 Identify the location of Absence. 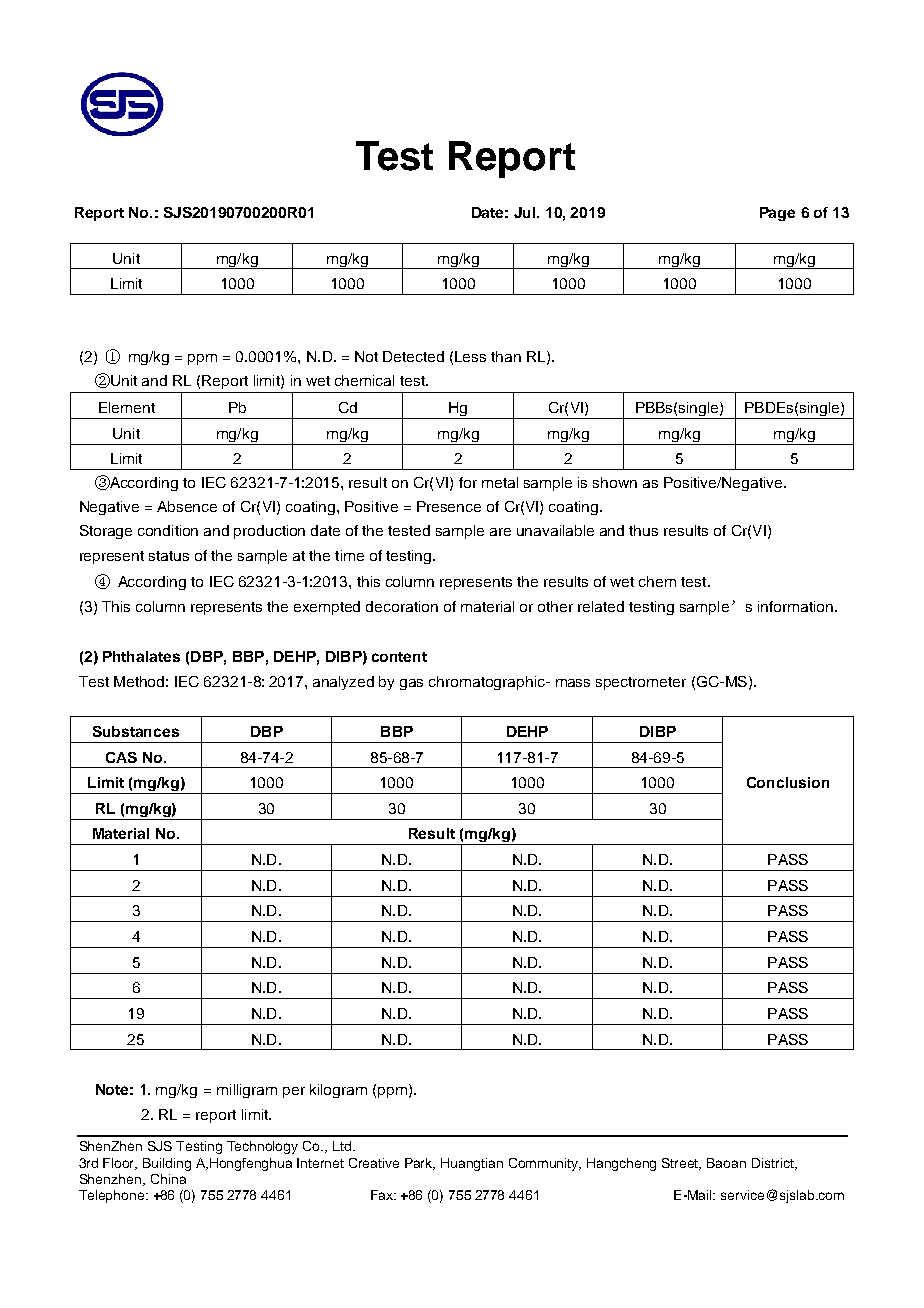
(187, 506).
